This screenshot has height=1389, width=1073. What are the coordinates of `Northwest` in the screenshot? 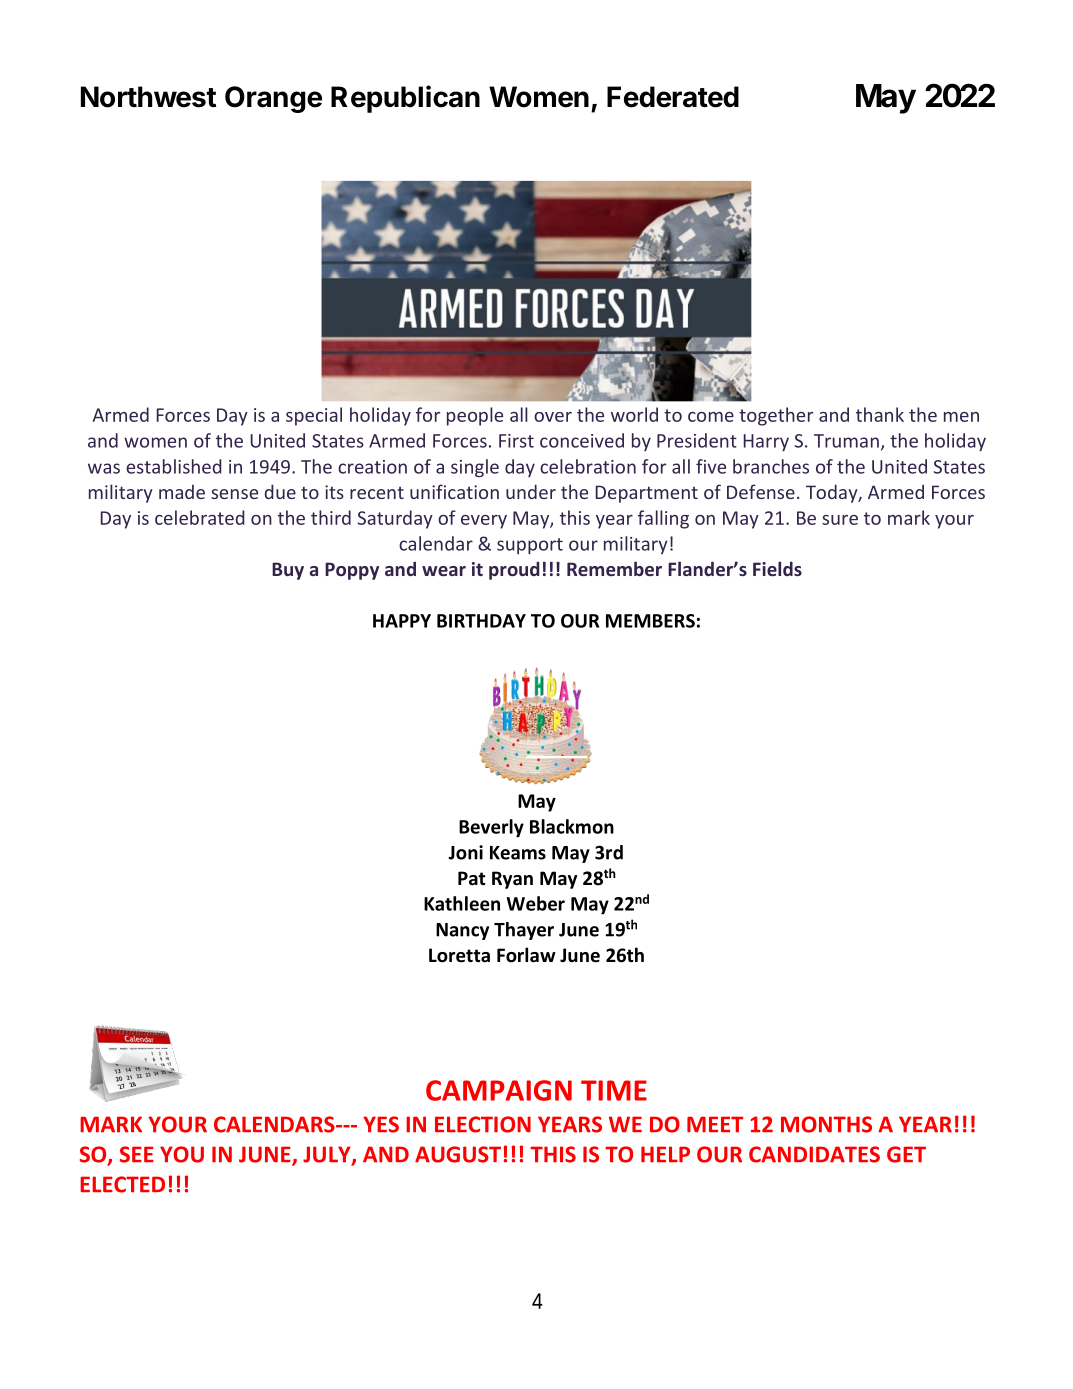 It's located at (148, 97).
